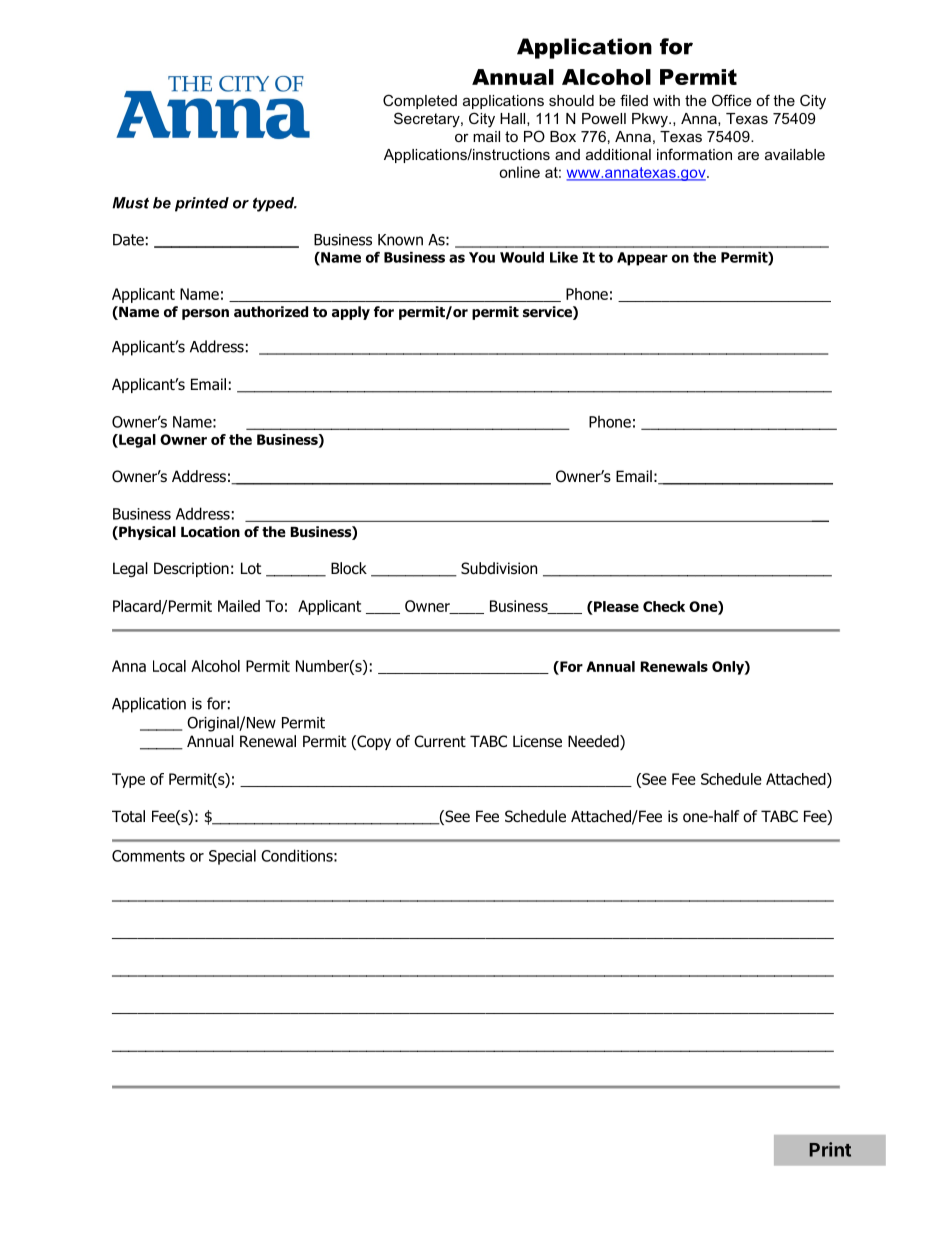 The image size is (952, 1233). I want to click on Subdivision, so click(499, 568).
